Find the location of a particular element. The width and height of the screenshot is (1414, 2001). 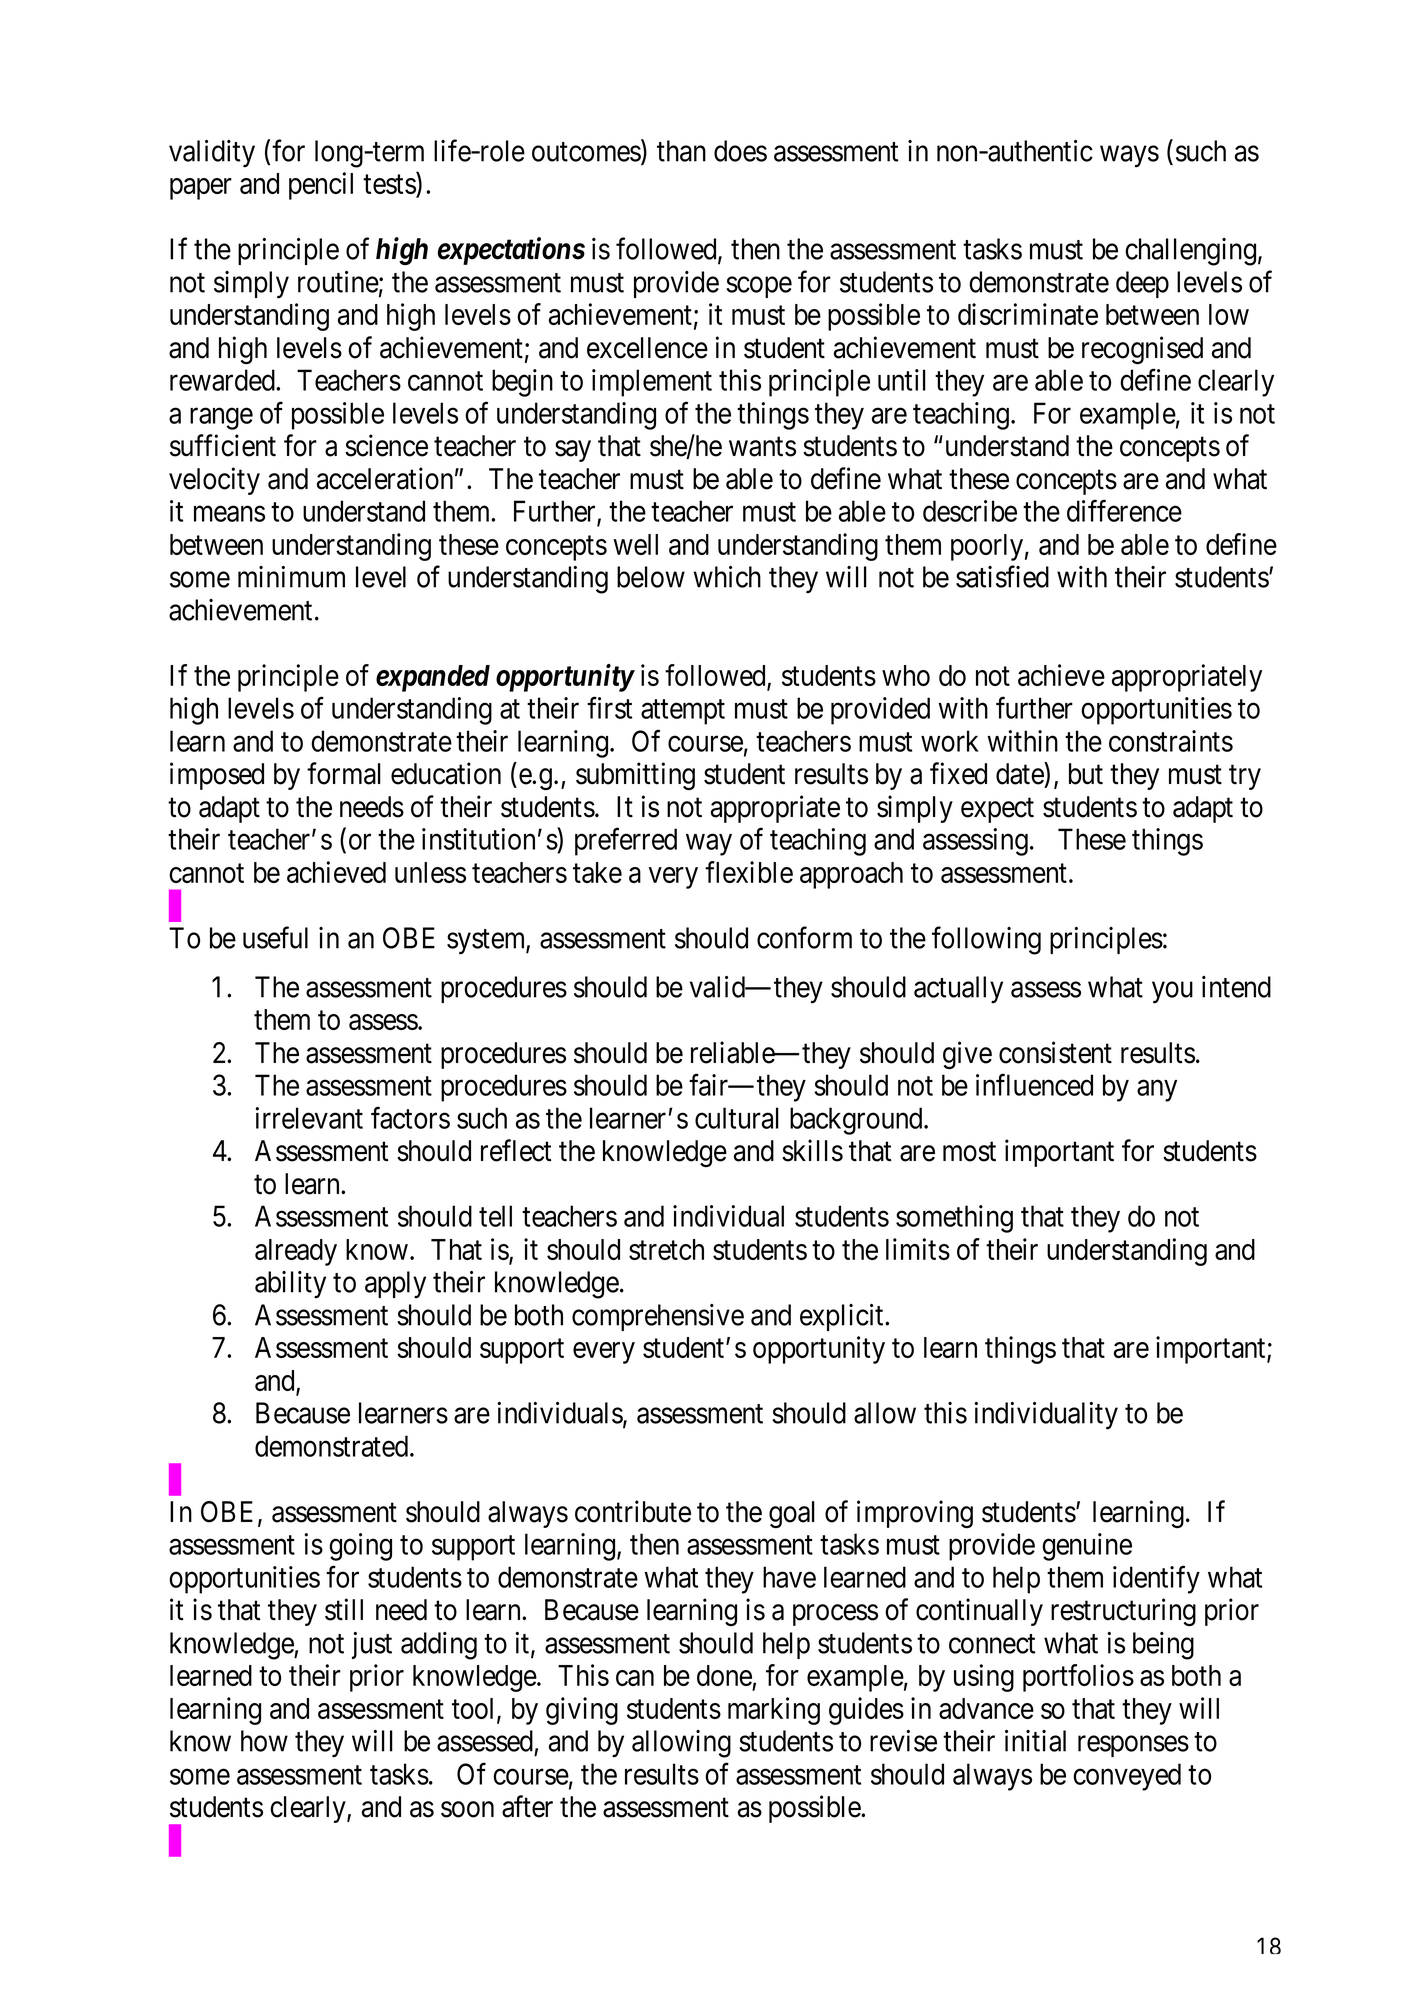

conform is located at coordinates (804, 937).
